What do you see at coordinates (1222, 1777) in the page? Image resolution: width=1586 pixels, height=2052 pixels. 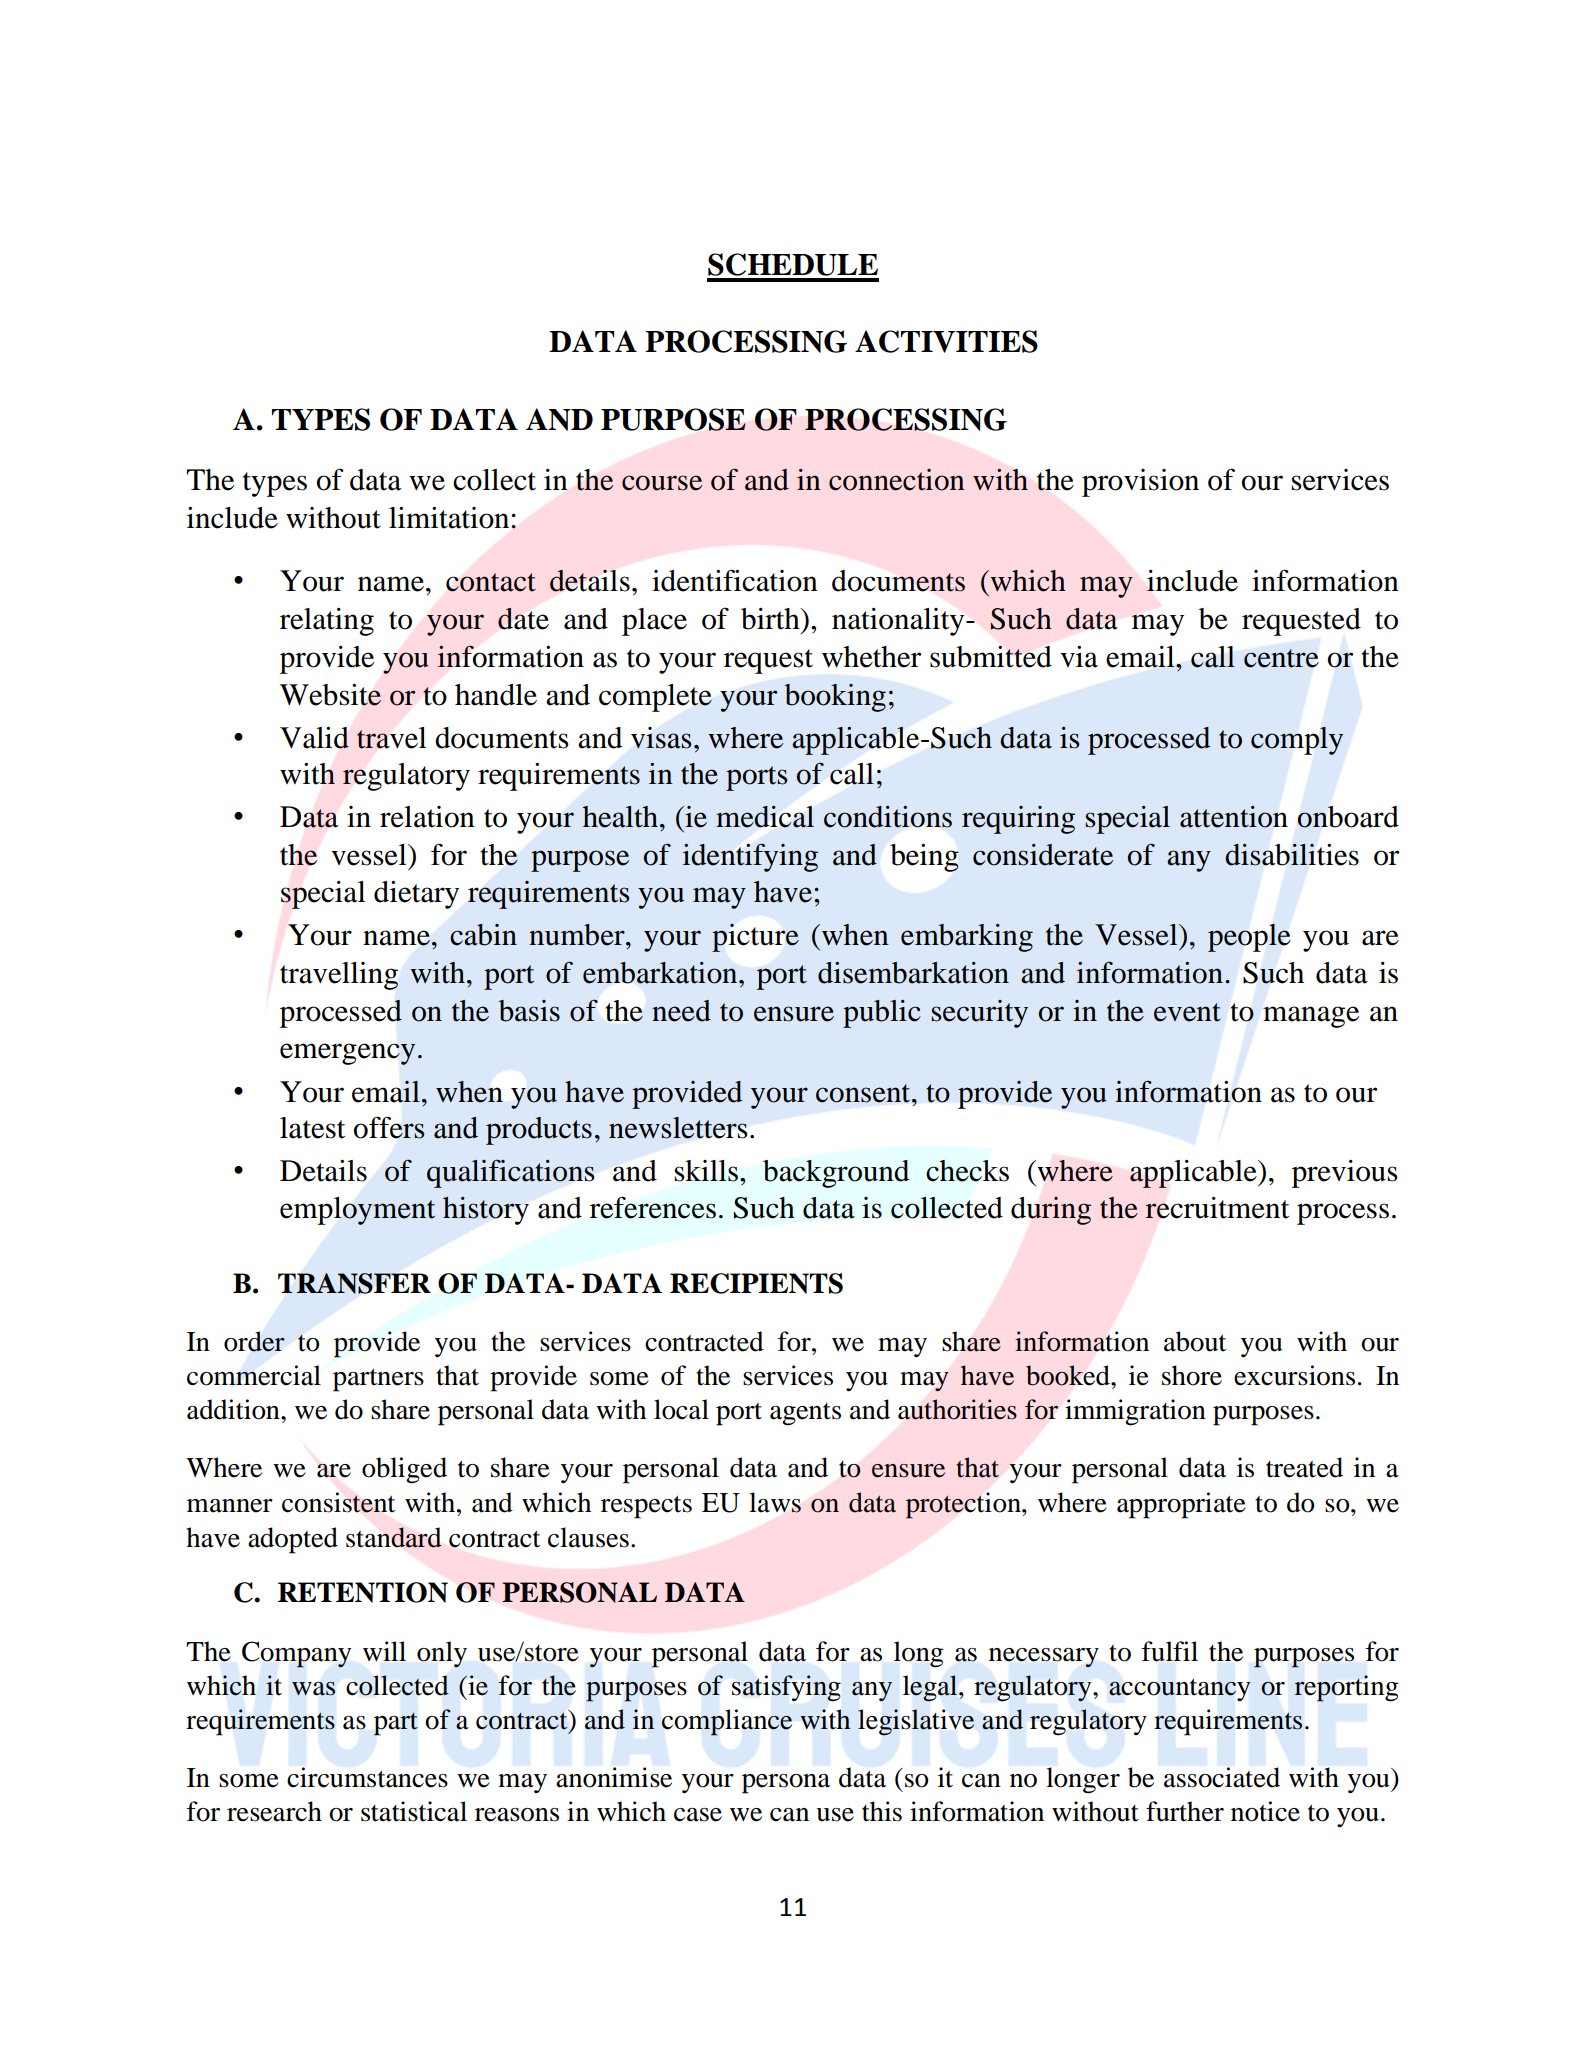 I see `associated` at bounding box center [1222, 1777].
